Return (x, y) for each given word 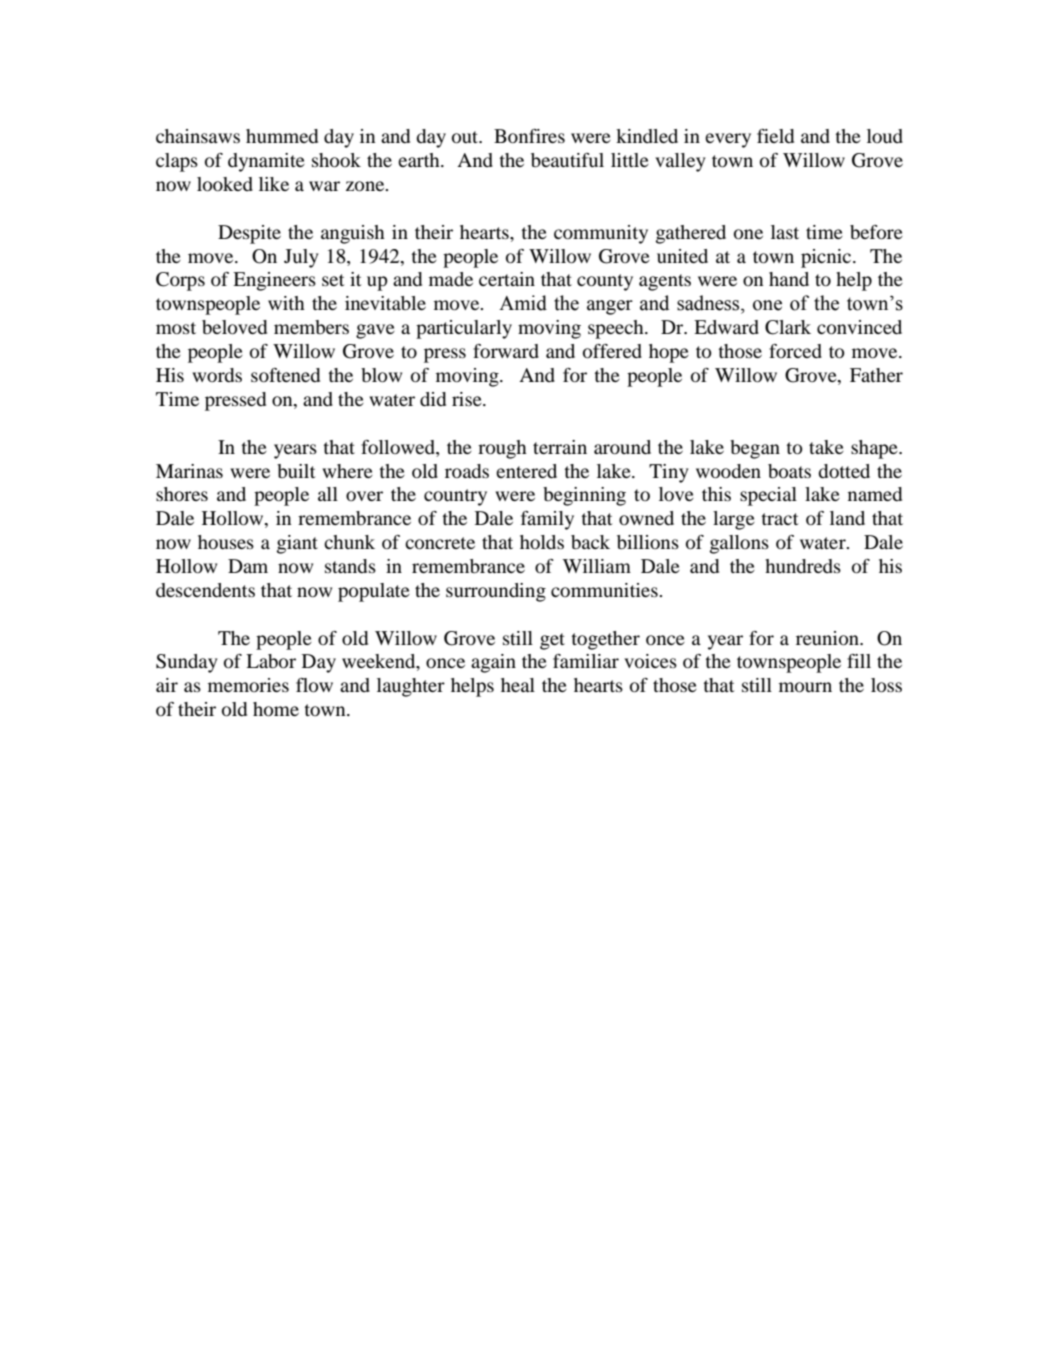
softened (285, 375)
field (775, 136)
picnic (827, 258)
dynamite (266, 162)
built (296, 471)
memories (248, 685)
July (301, 258)
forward (506, 351)
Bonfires (529, 136)
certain (507, 279)
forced (795, 351)
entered (526, 471)
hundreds (803, 566)
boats (789, 471)
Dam (248, 566)
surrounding (496, 592)
